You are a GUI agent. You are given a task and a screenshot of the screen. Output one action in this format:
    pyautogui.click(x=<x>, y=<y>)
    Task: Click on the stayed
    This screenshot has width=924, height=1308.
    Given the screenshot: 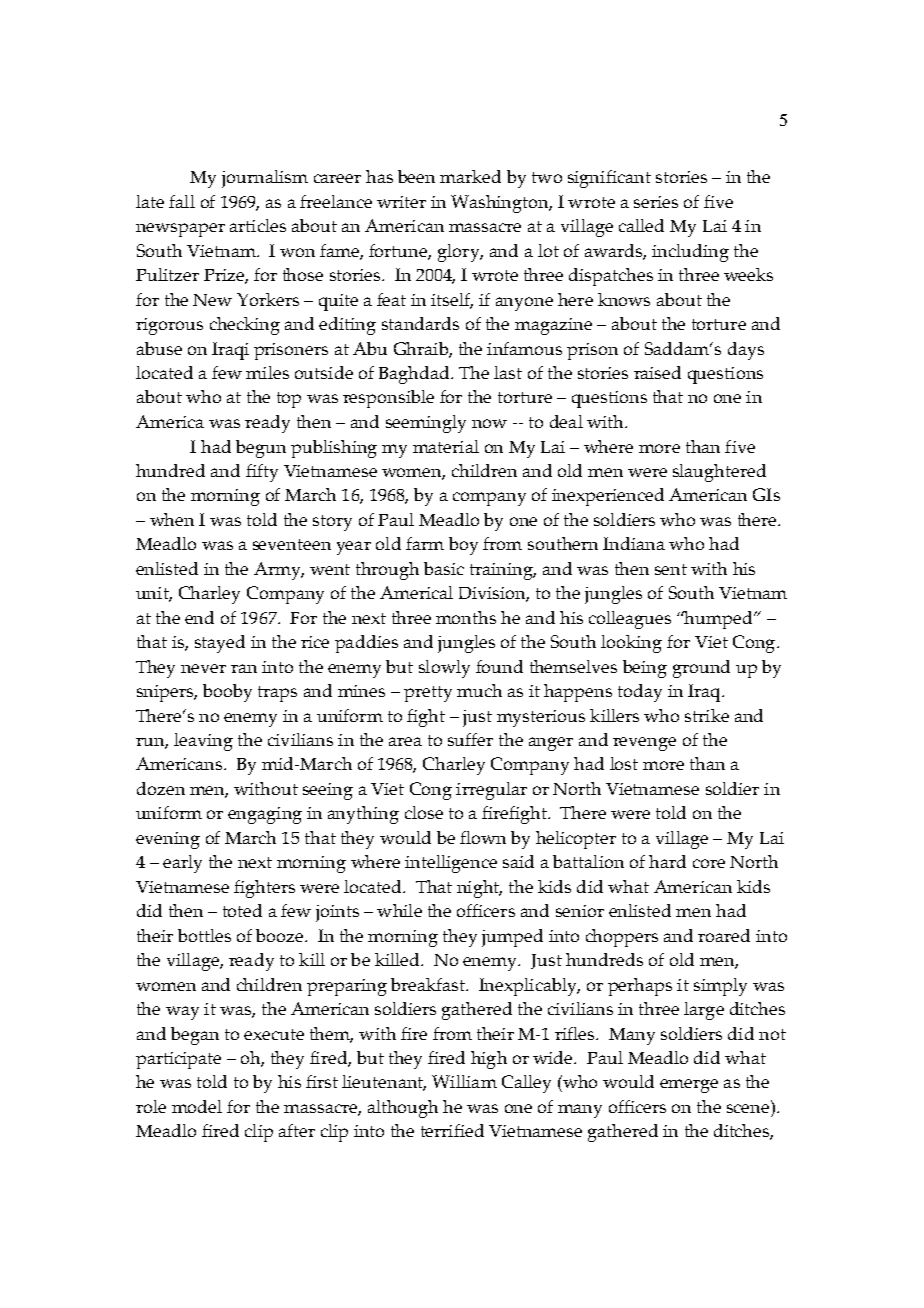 What is the action you would take?
    pyautogui.click(x=220, y=644)
